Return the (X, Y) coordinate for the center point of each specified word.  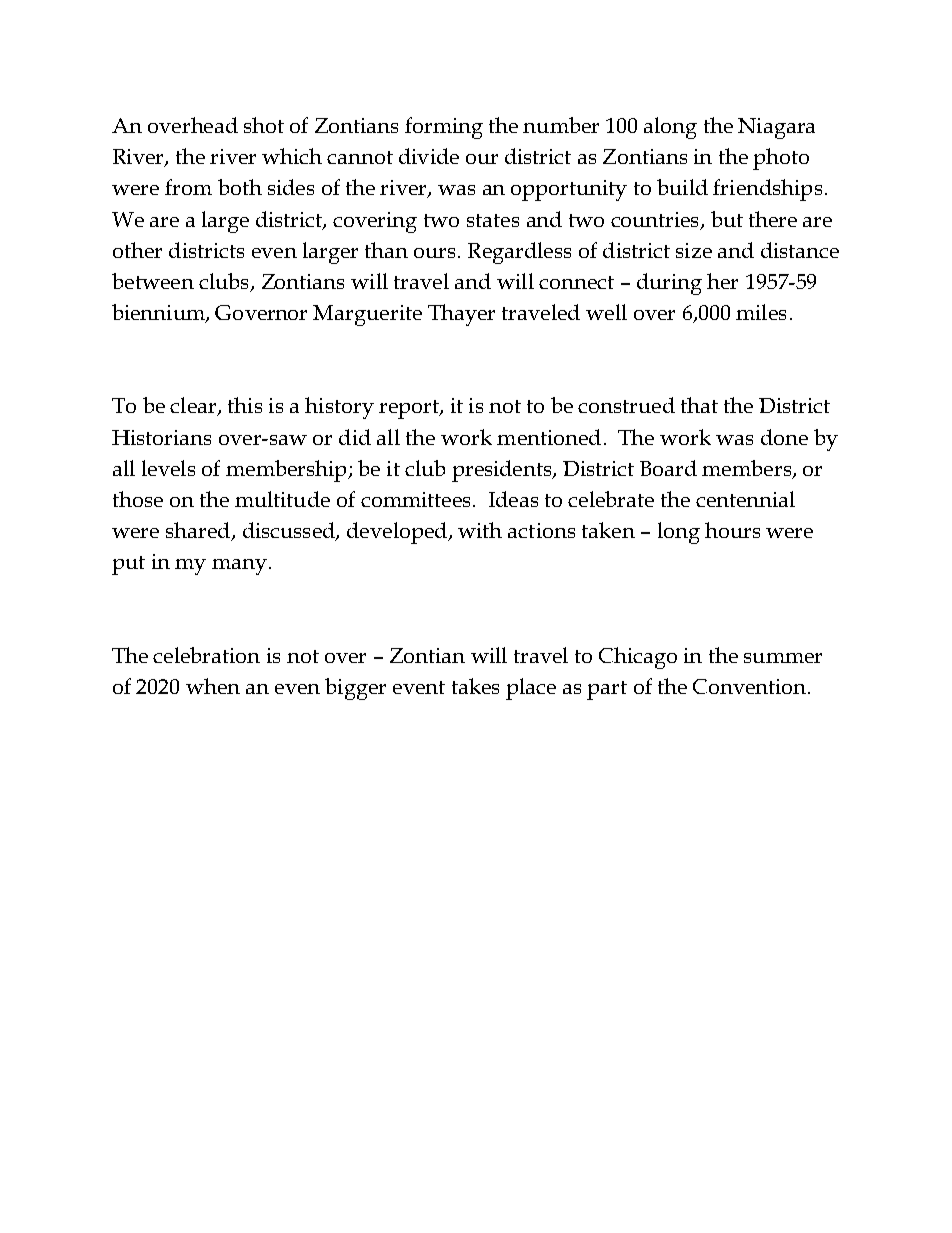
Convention (751, 686)
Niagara (776, 128)
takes (475, 686)
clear (194, 406)
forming (444, 128)
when (213, 686)
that (699, 405)
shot (264, 125)
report (410, 409)
